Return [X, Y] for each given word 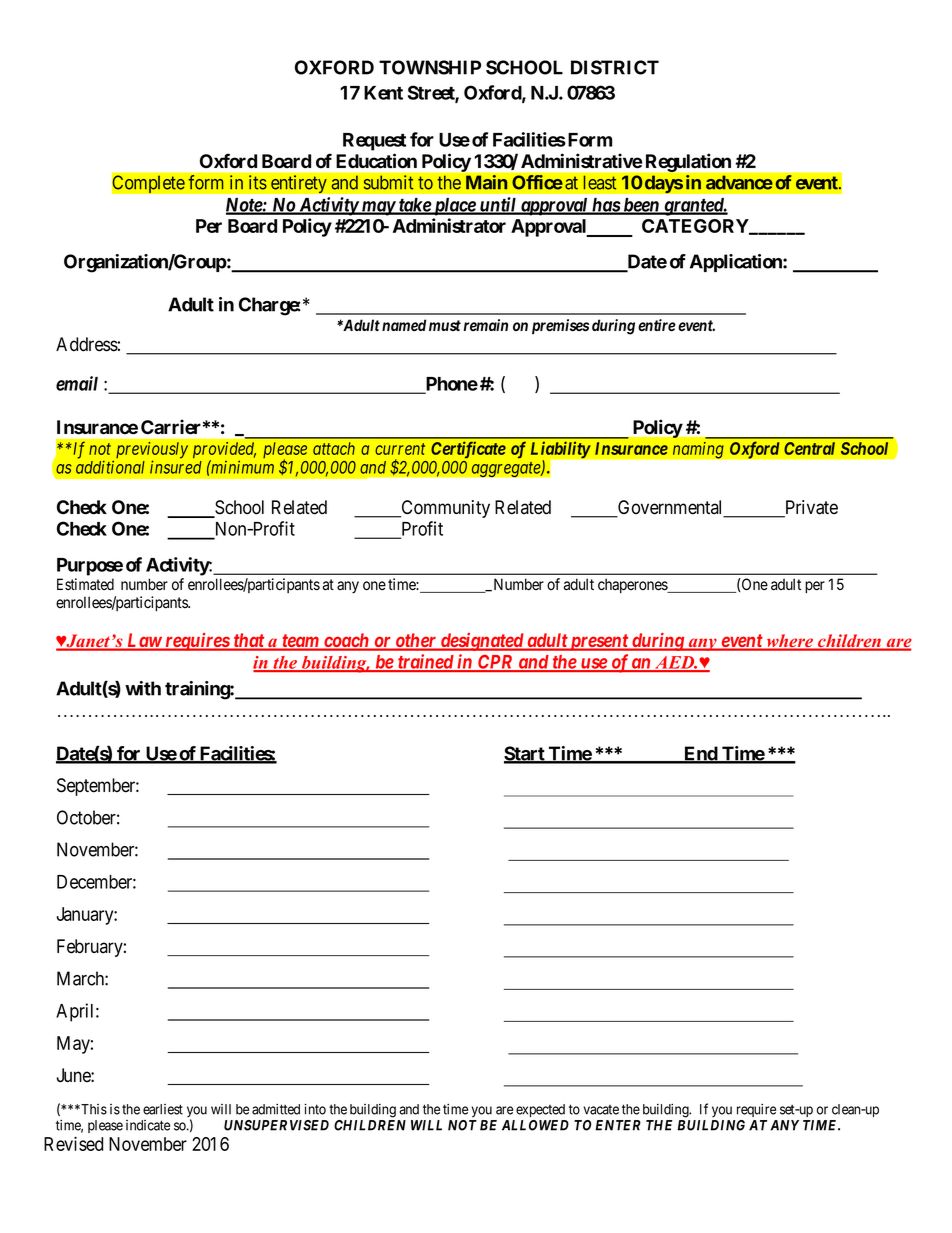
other [416, 641]
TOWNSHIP [430, 67]
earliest [163, 1109]
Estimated [85, 584]
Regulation [688, 163]
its [258, 182]
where [789, 642]
